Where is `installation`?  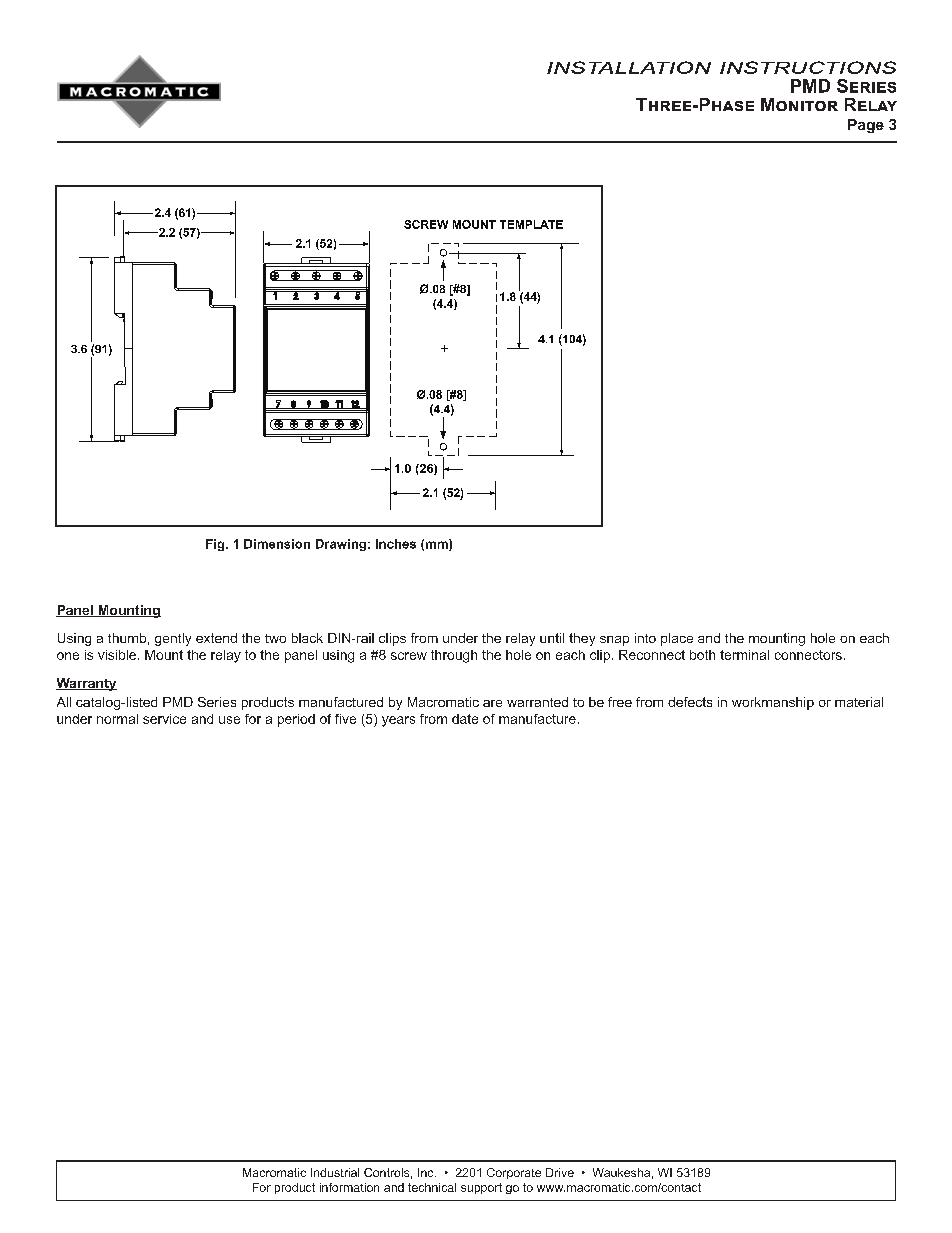
installation is located at coordinates (629, 67).
